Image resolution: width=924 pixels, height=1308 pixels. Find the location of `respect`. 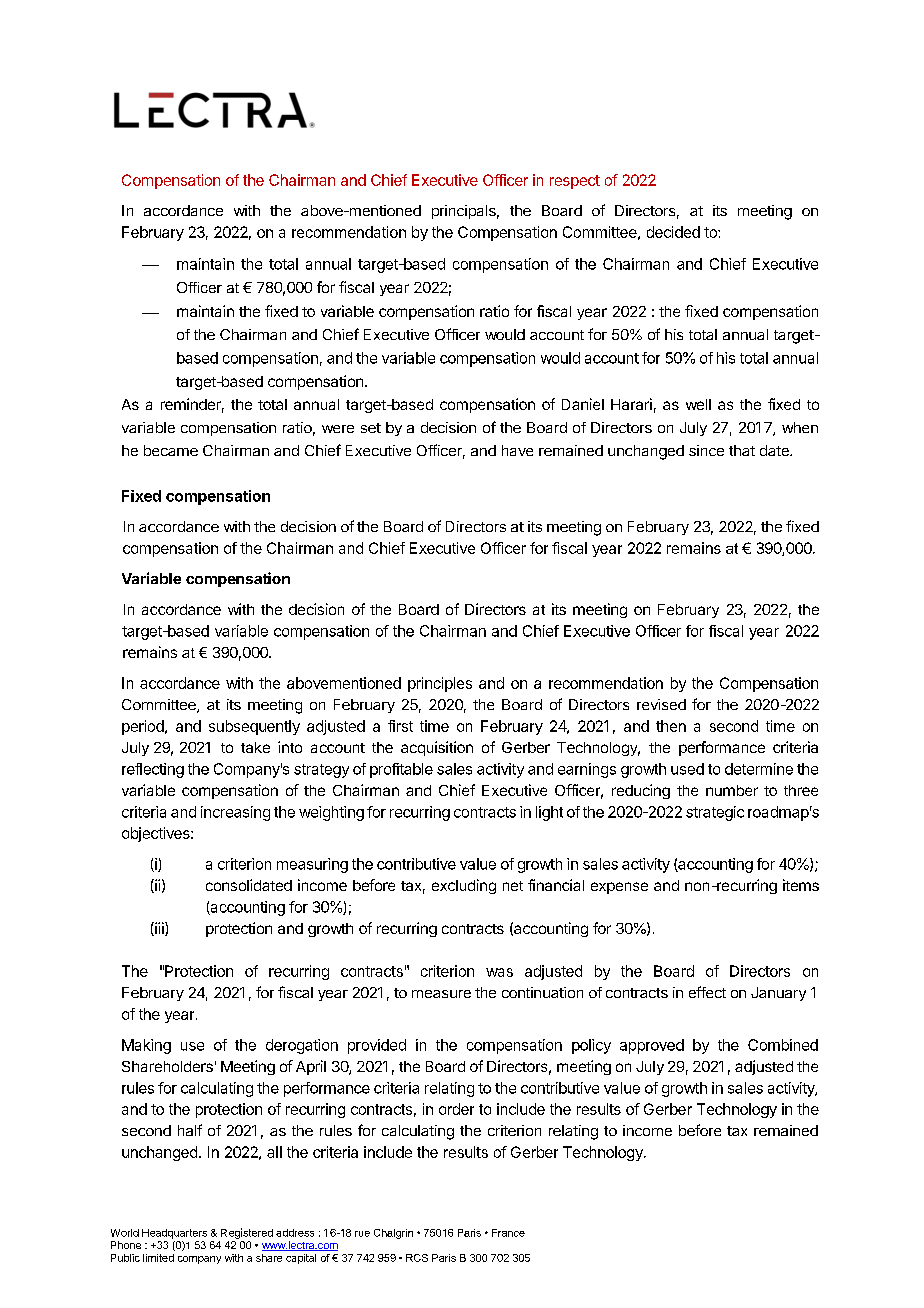

respect is located at coordinates (575, 182).
